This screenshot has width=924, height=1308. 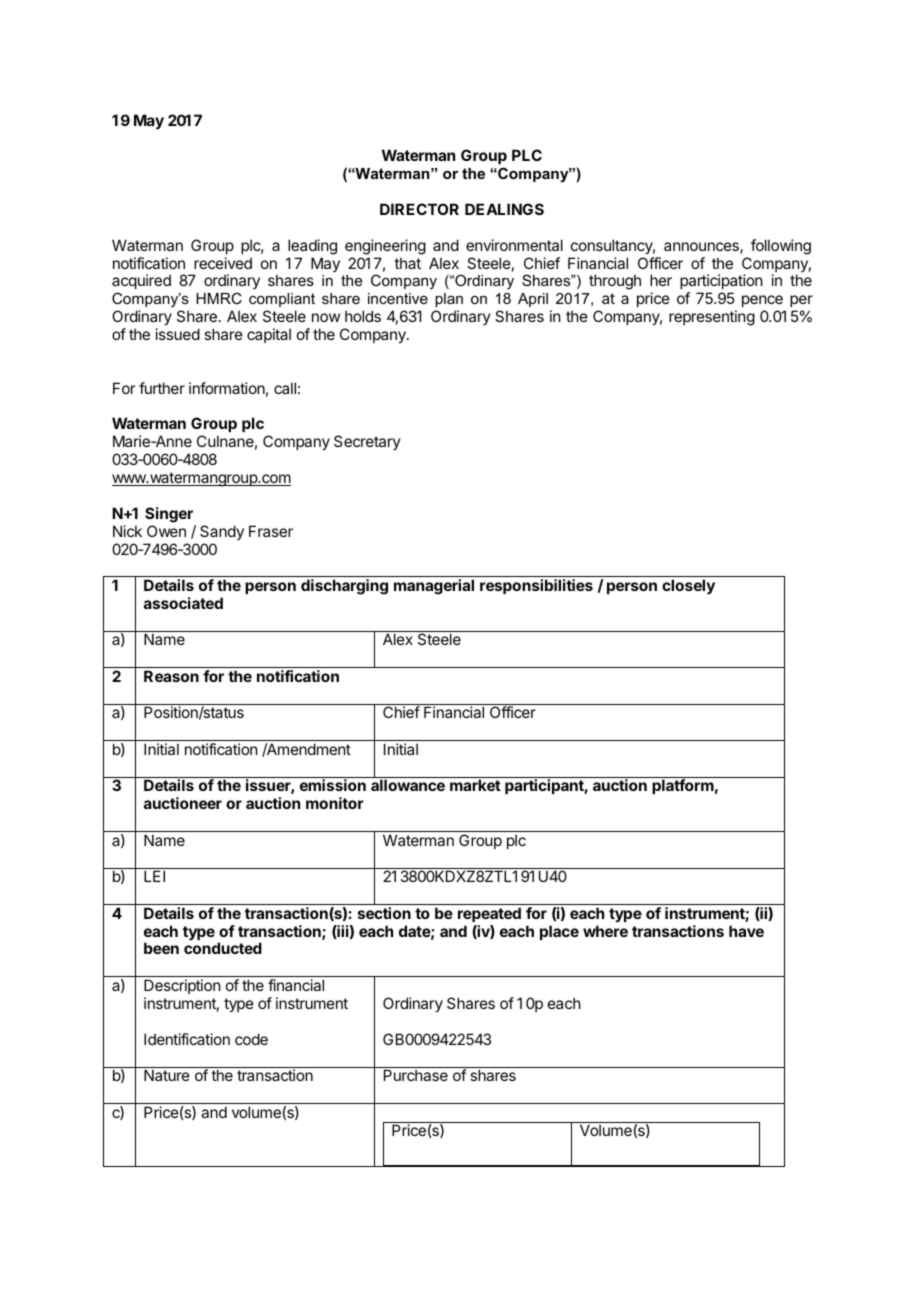 What do you see at coordinates (171, 676) in the screenshot?
I see `Reason` at bounding box center [171, 676].
